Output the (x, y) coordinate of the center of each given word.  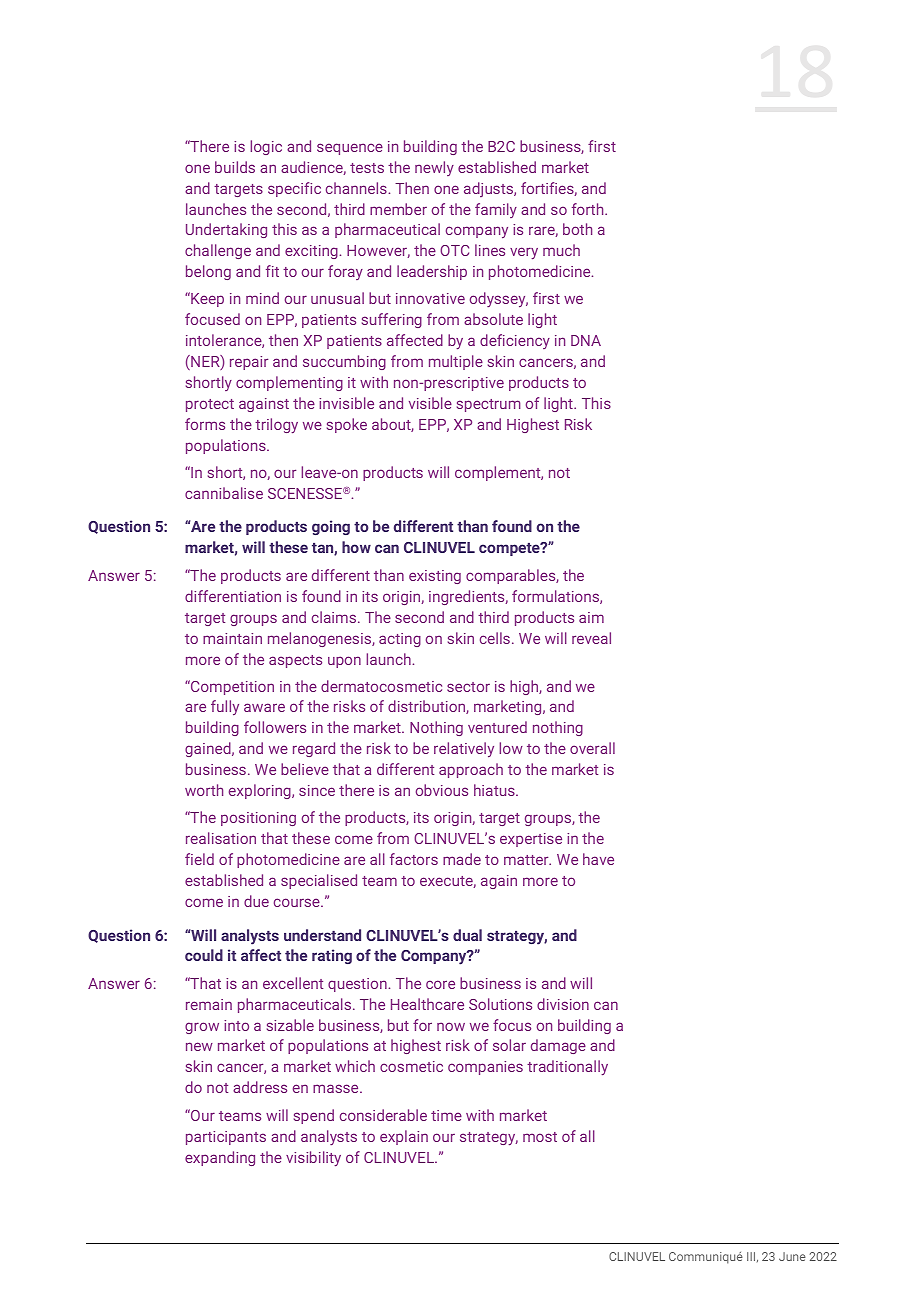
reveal (591, 638)
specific (294, 189)
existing (435, 577)
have (598, 859)
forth (589, 209)
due (256, 901)
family (496, 210)
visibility (313, 1159)
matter (527, 860)
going (331, 527)
